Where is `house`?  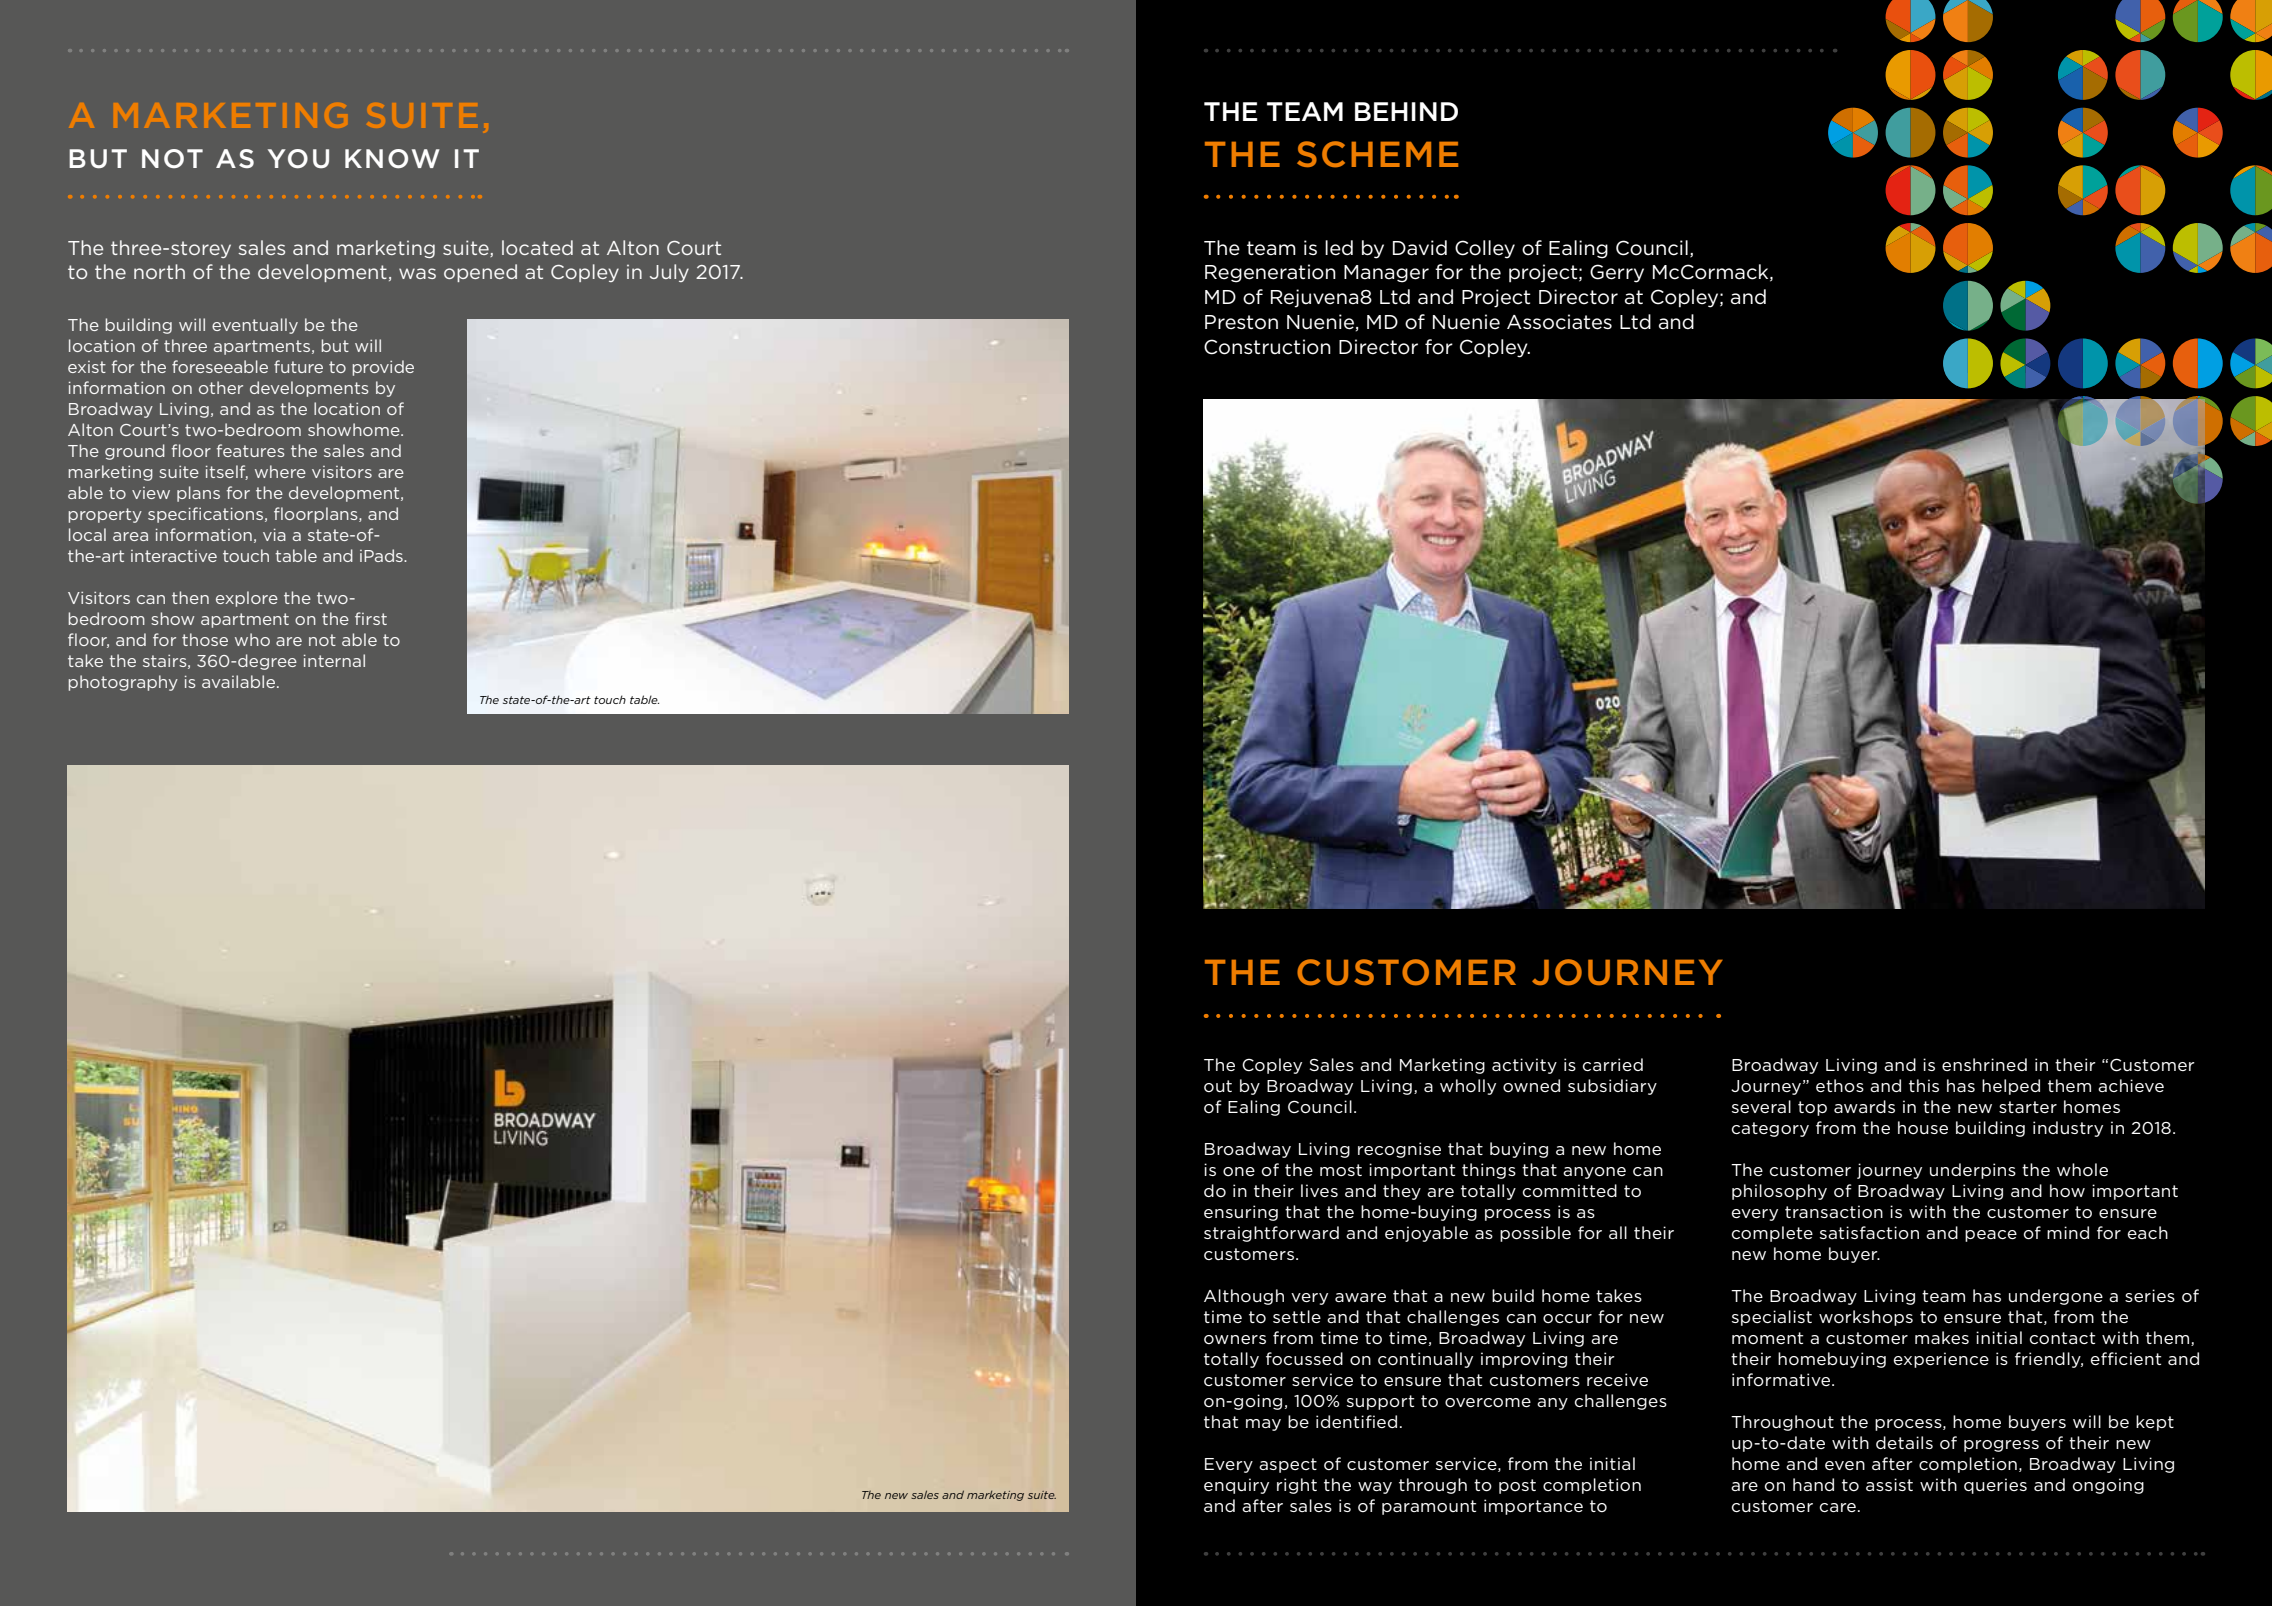
house is located at coordinates (1923, 1127).
